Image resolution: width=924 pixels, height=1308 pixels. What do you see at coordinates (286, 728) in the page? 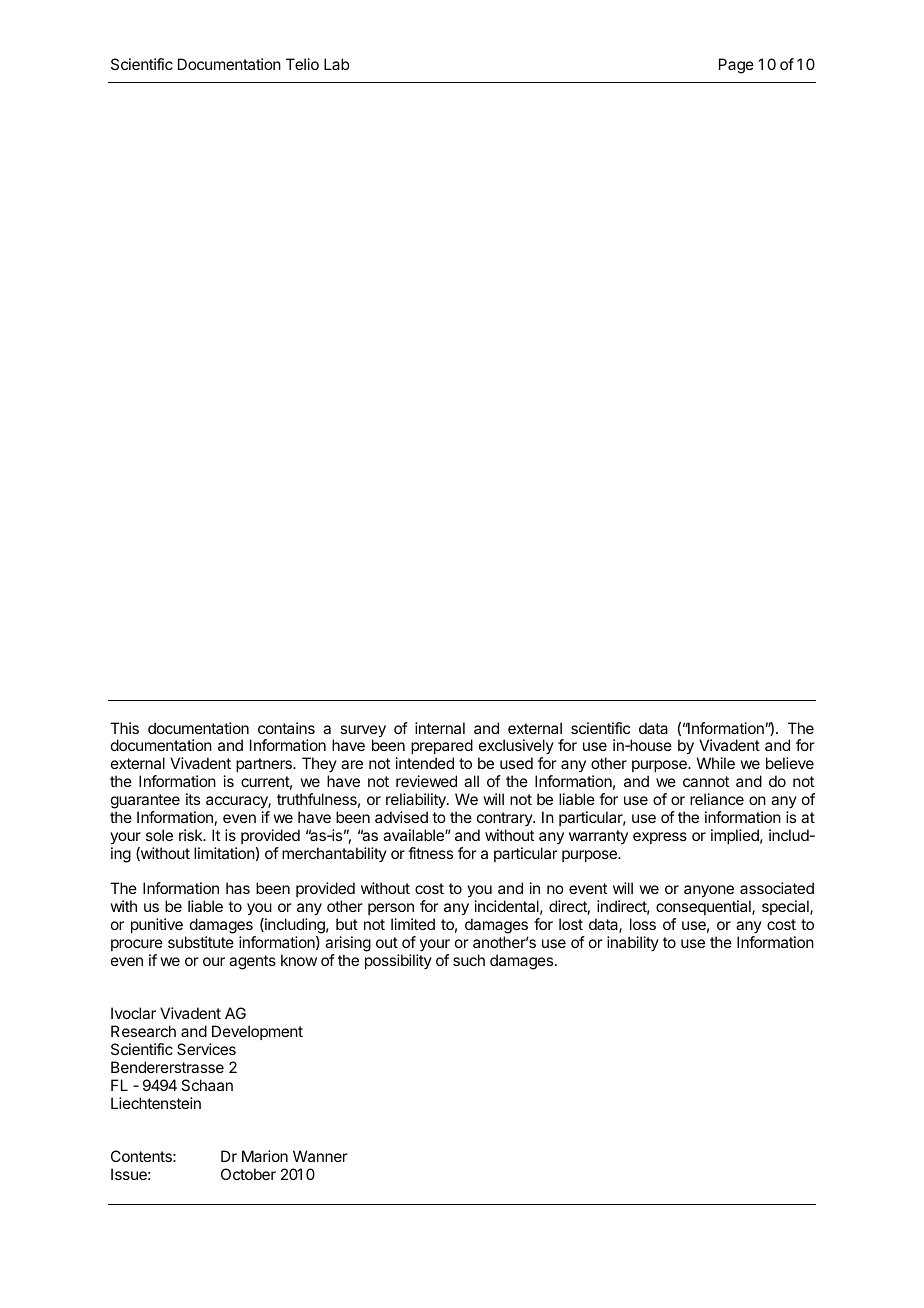
I see `contains` at bounding box center [286, 728].
